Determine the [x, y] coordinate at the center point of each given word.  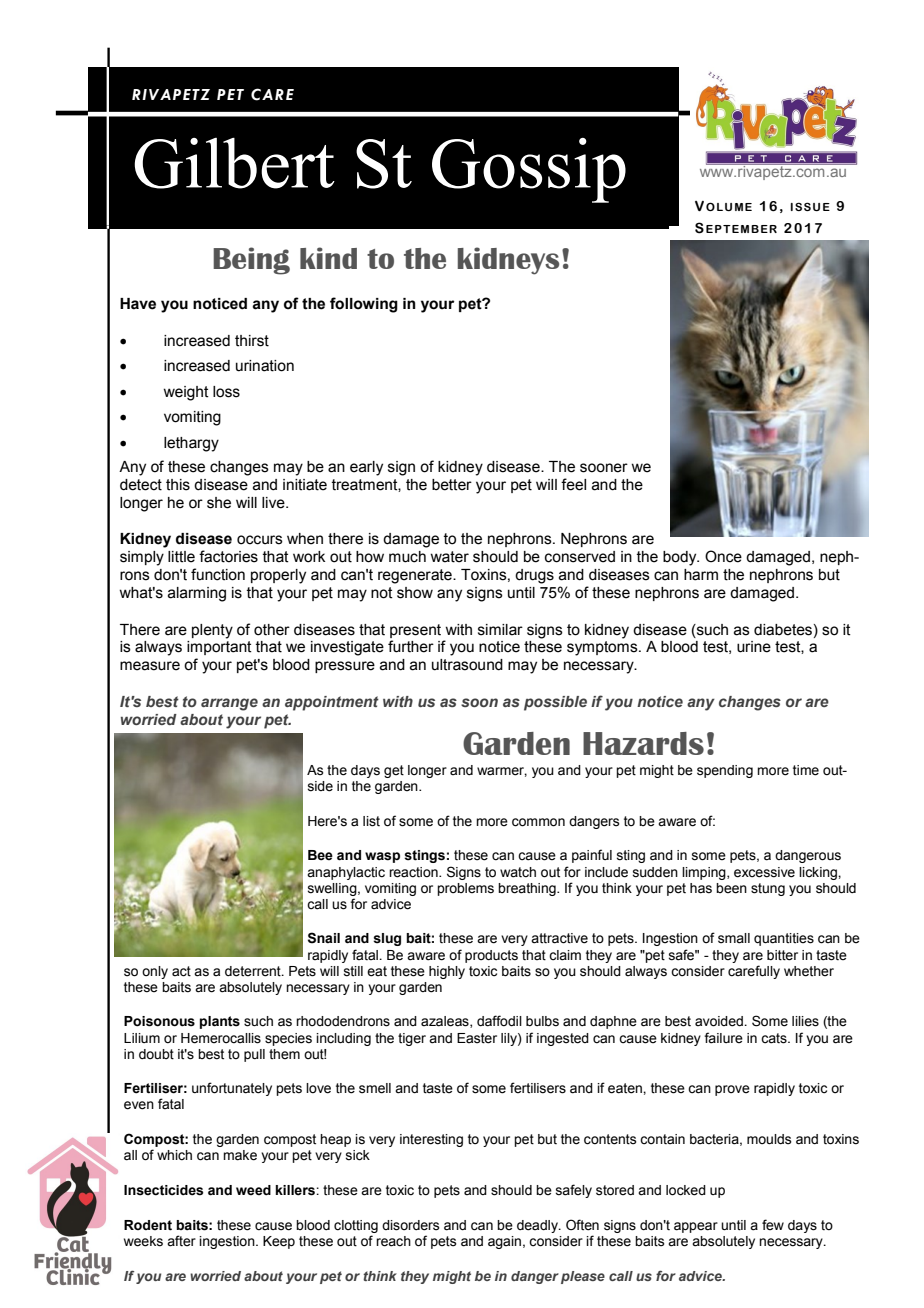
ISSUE [810, 206]
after [181, 1241]
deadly [538, 1226]
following [364, 305]
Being [251, 261]
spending [725, 771]
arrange [229, 704]
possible [555, 703]
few [773, 1224]
